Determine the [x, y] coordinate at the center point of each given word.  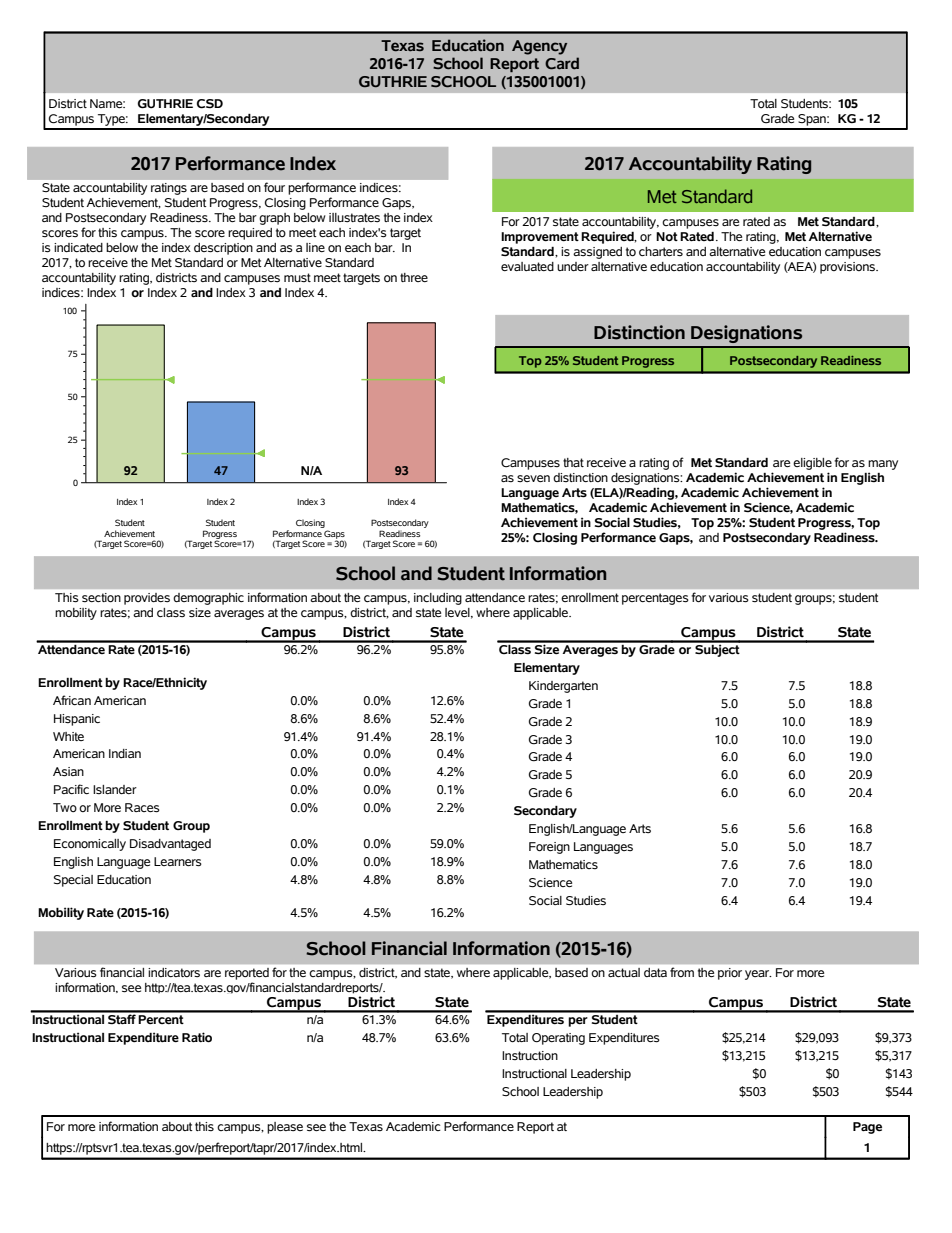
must [297, 277]
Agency [539, 47]
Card [562, 63]
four [274, 187]
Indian [125, 753]
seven [533, 479]
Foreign [549, 848]
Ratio [197, 1037]
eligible [812, 464]
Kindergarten [563, 687]
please [285, 1128]
